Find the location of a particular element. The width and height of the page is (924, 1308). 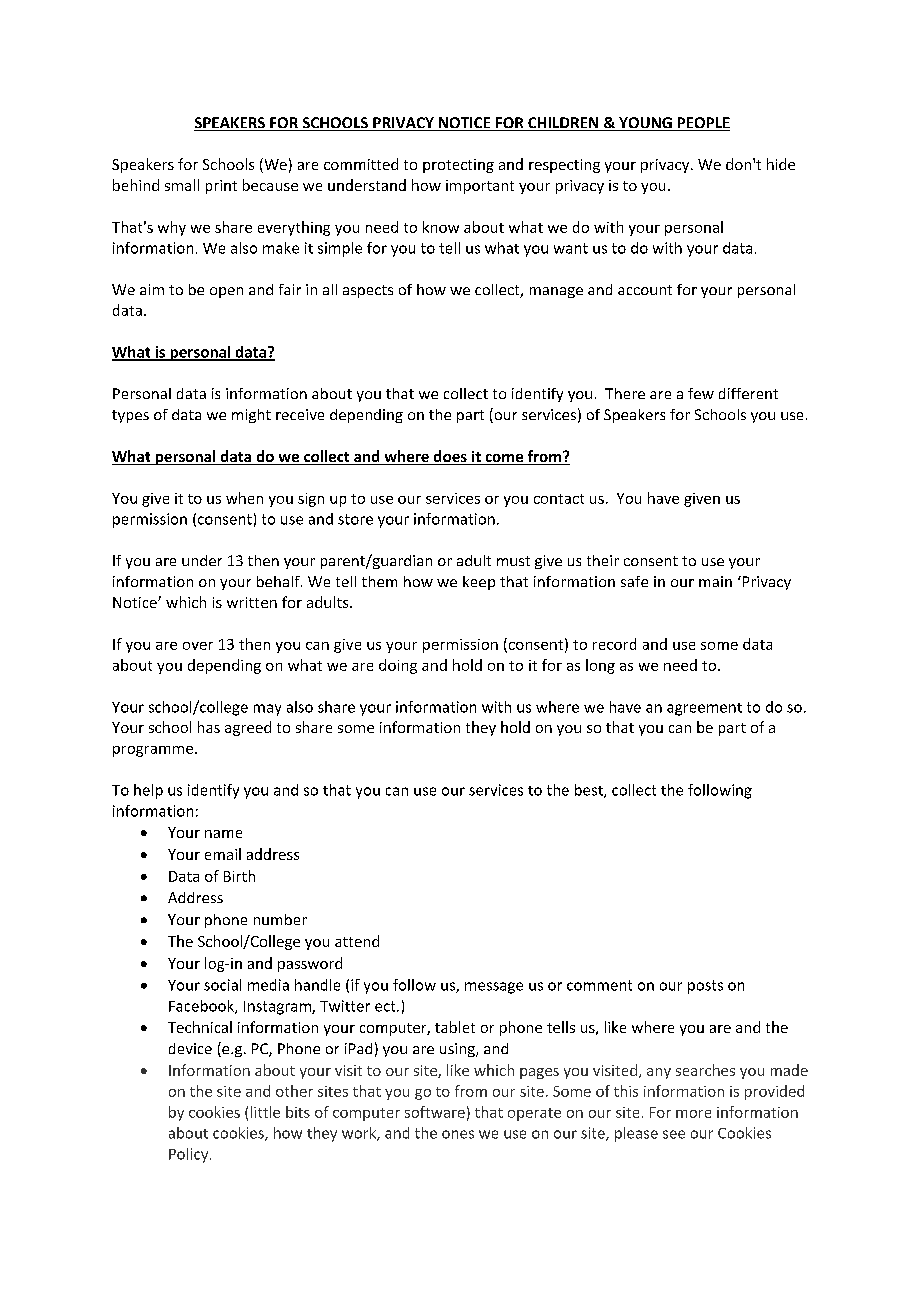

ones is located at coordinates (458, 1134).
